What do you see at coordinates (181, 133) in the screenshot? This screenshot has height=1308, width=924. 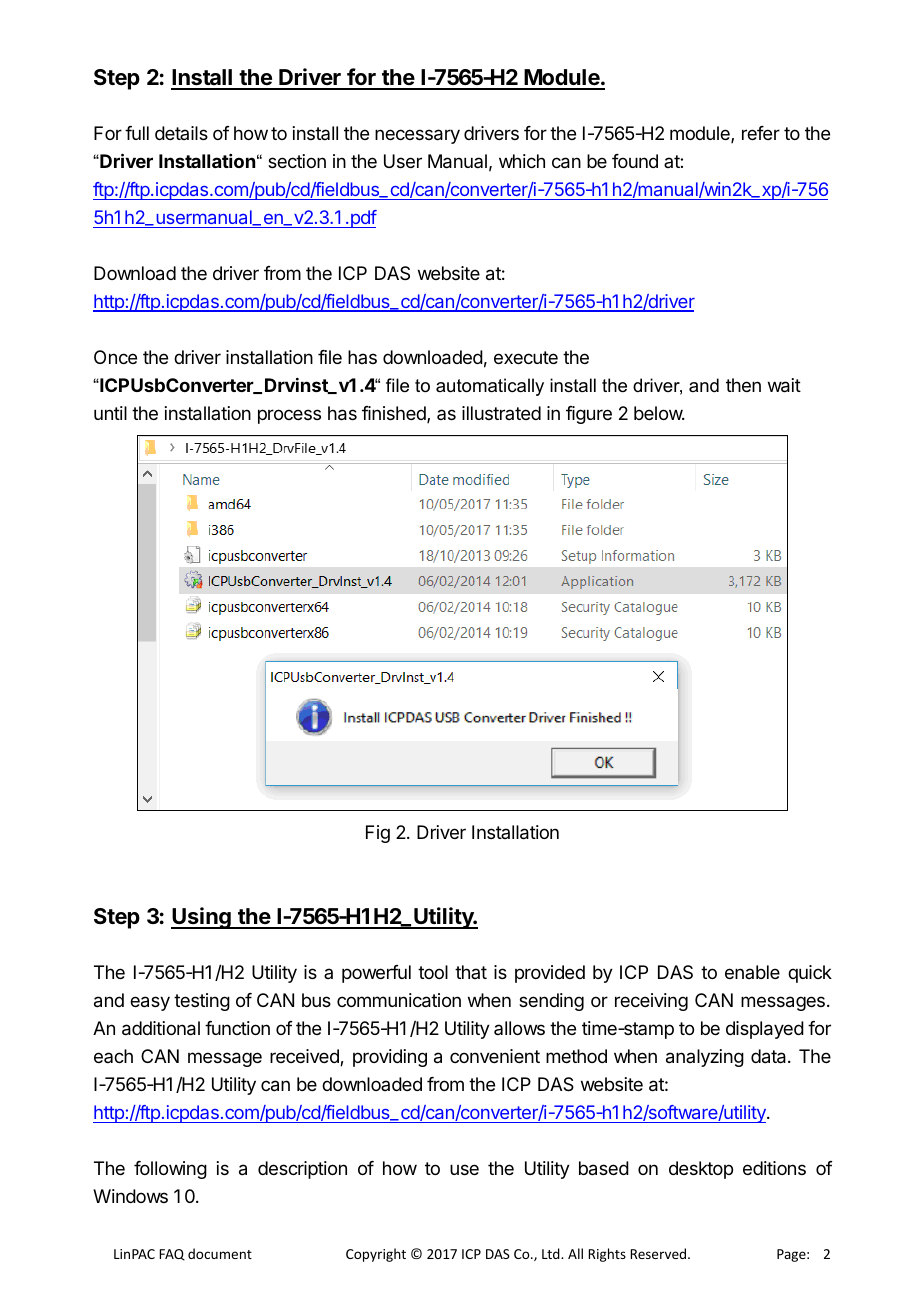 I see `details` at bounding box center [181, 133].
